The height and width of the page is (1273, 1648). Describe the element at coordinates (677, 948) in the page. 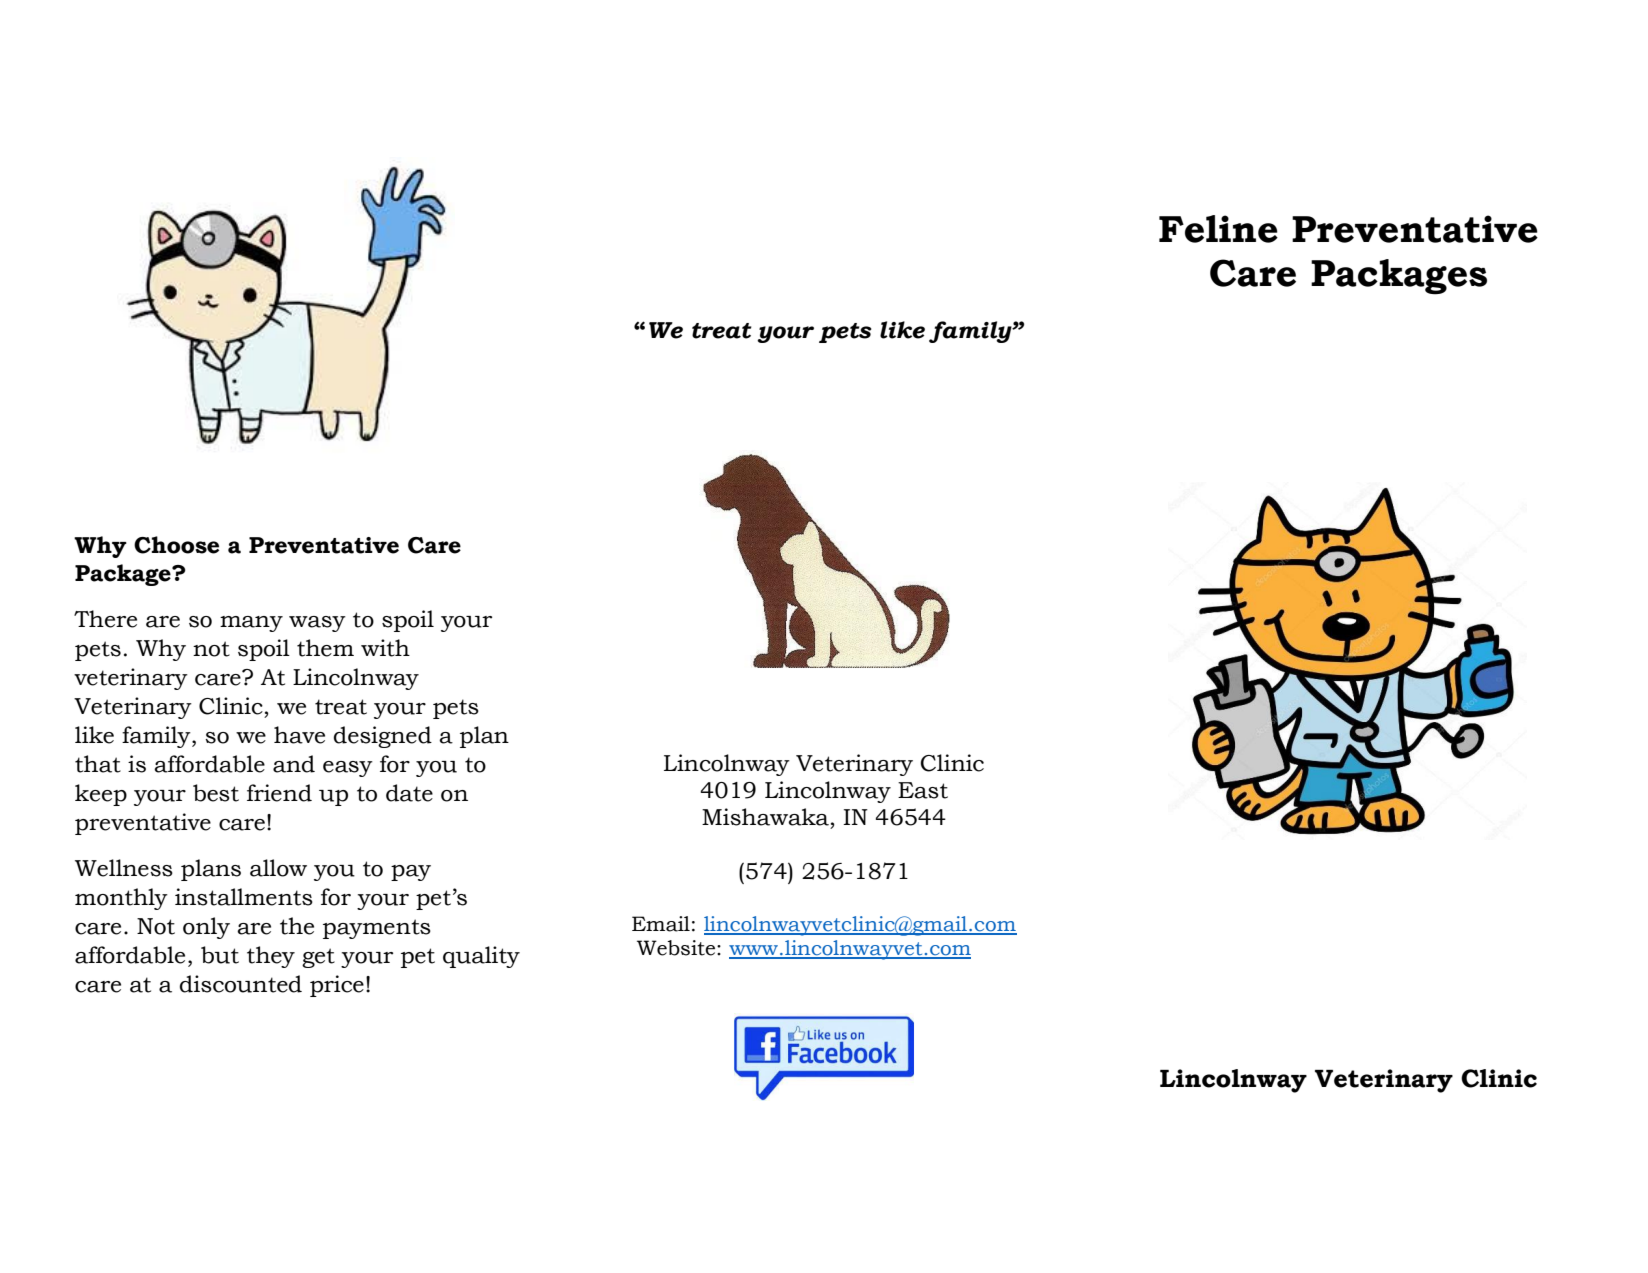

I see `Website` at that location.
